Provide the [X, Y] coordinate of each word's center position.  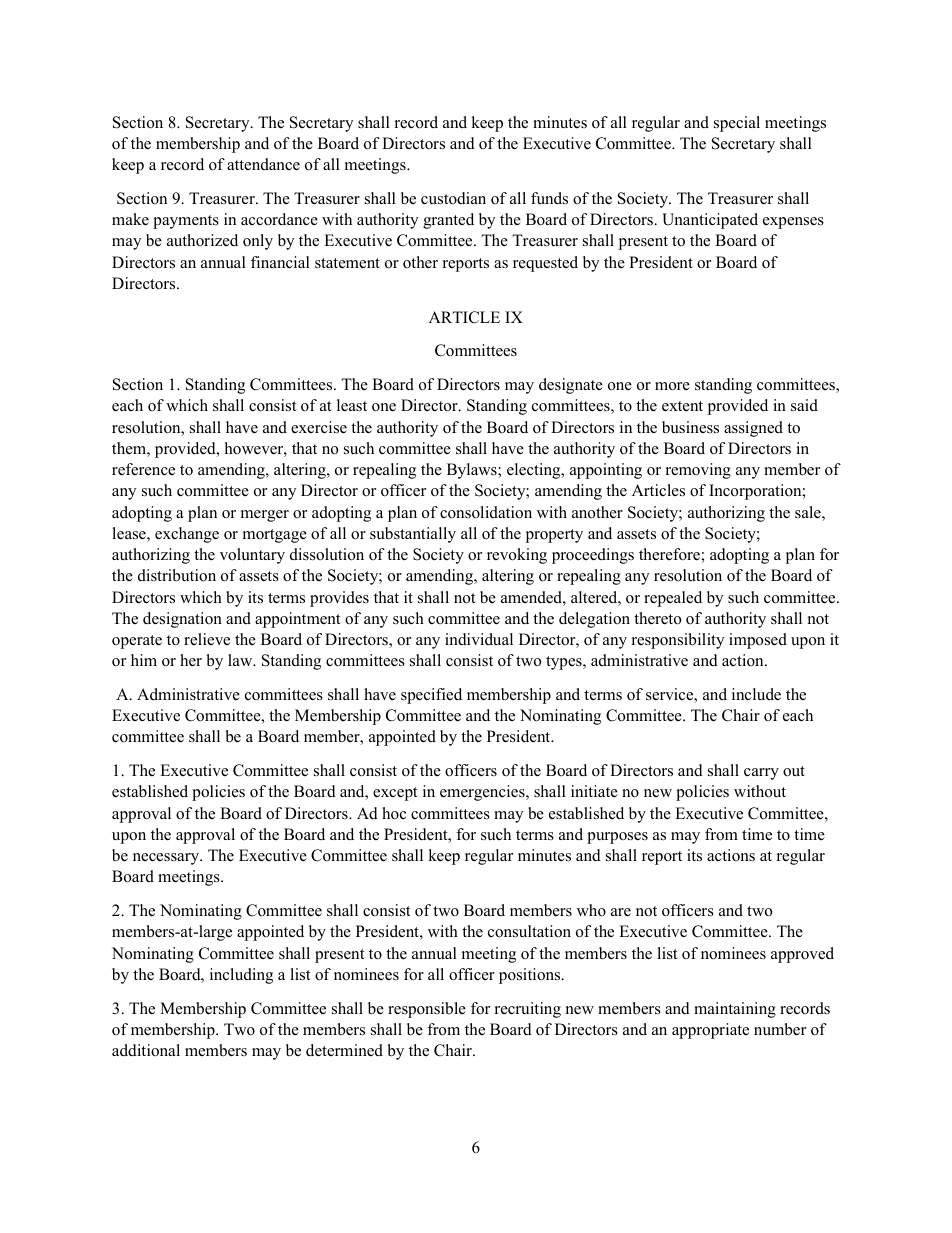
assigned [753, 429]
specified [431, 696]
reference [143, 469]
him [144, 660]
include [756, 694]
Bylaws [473, 471]
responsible [427, 1010]
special [737, 124]
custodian [453, 198]
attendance [263, 164]
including [241, 976]
